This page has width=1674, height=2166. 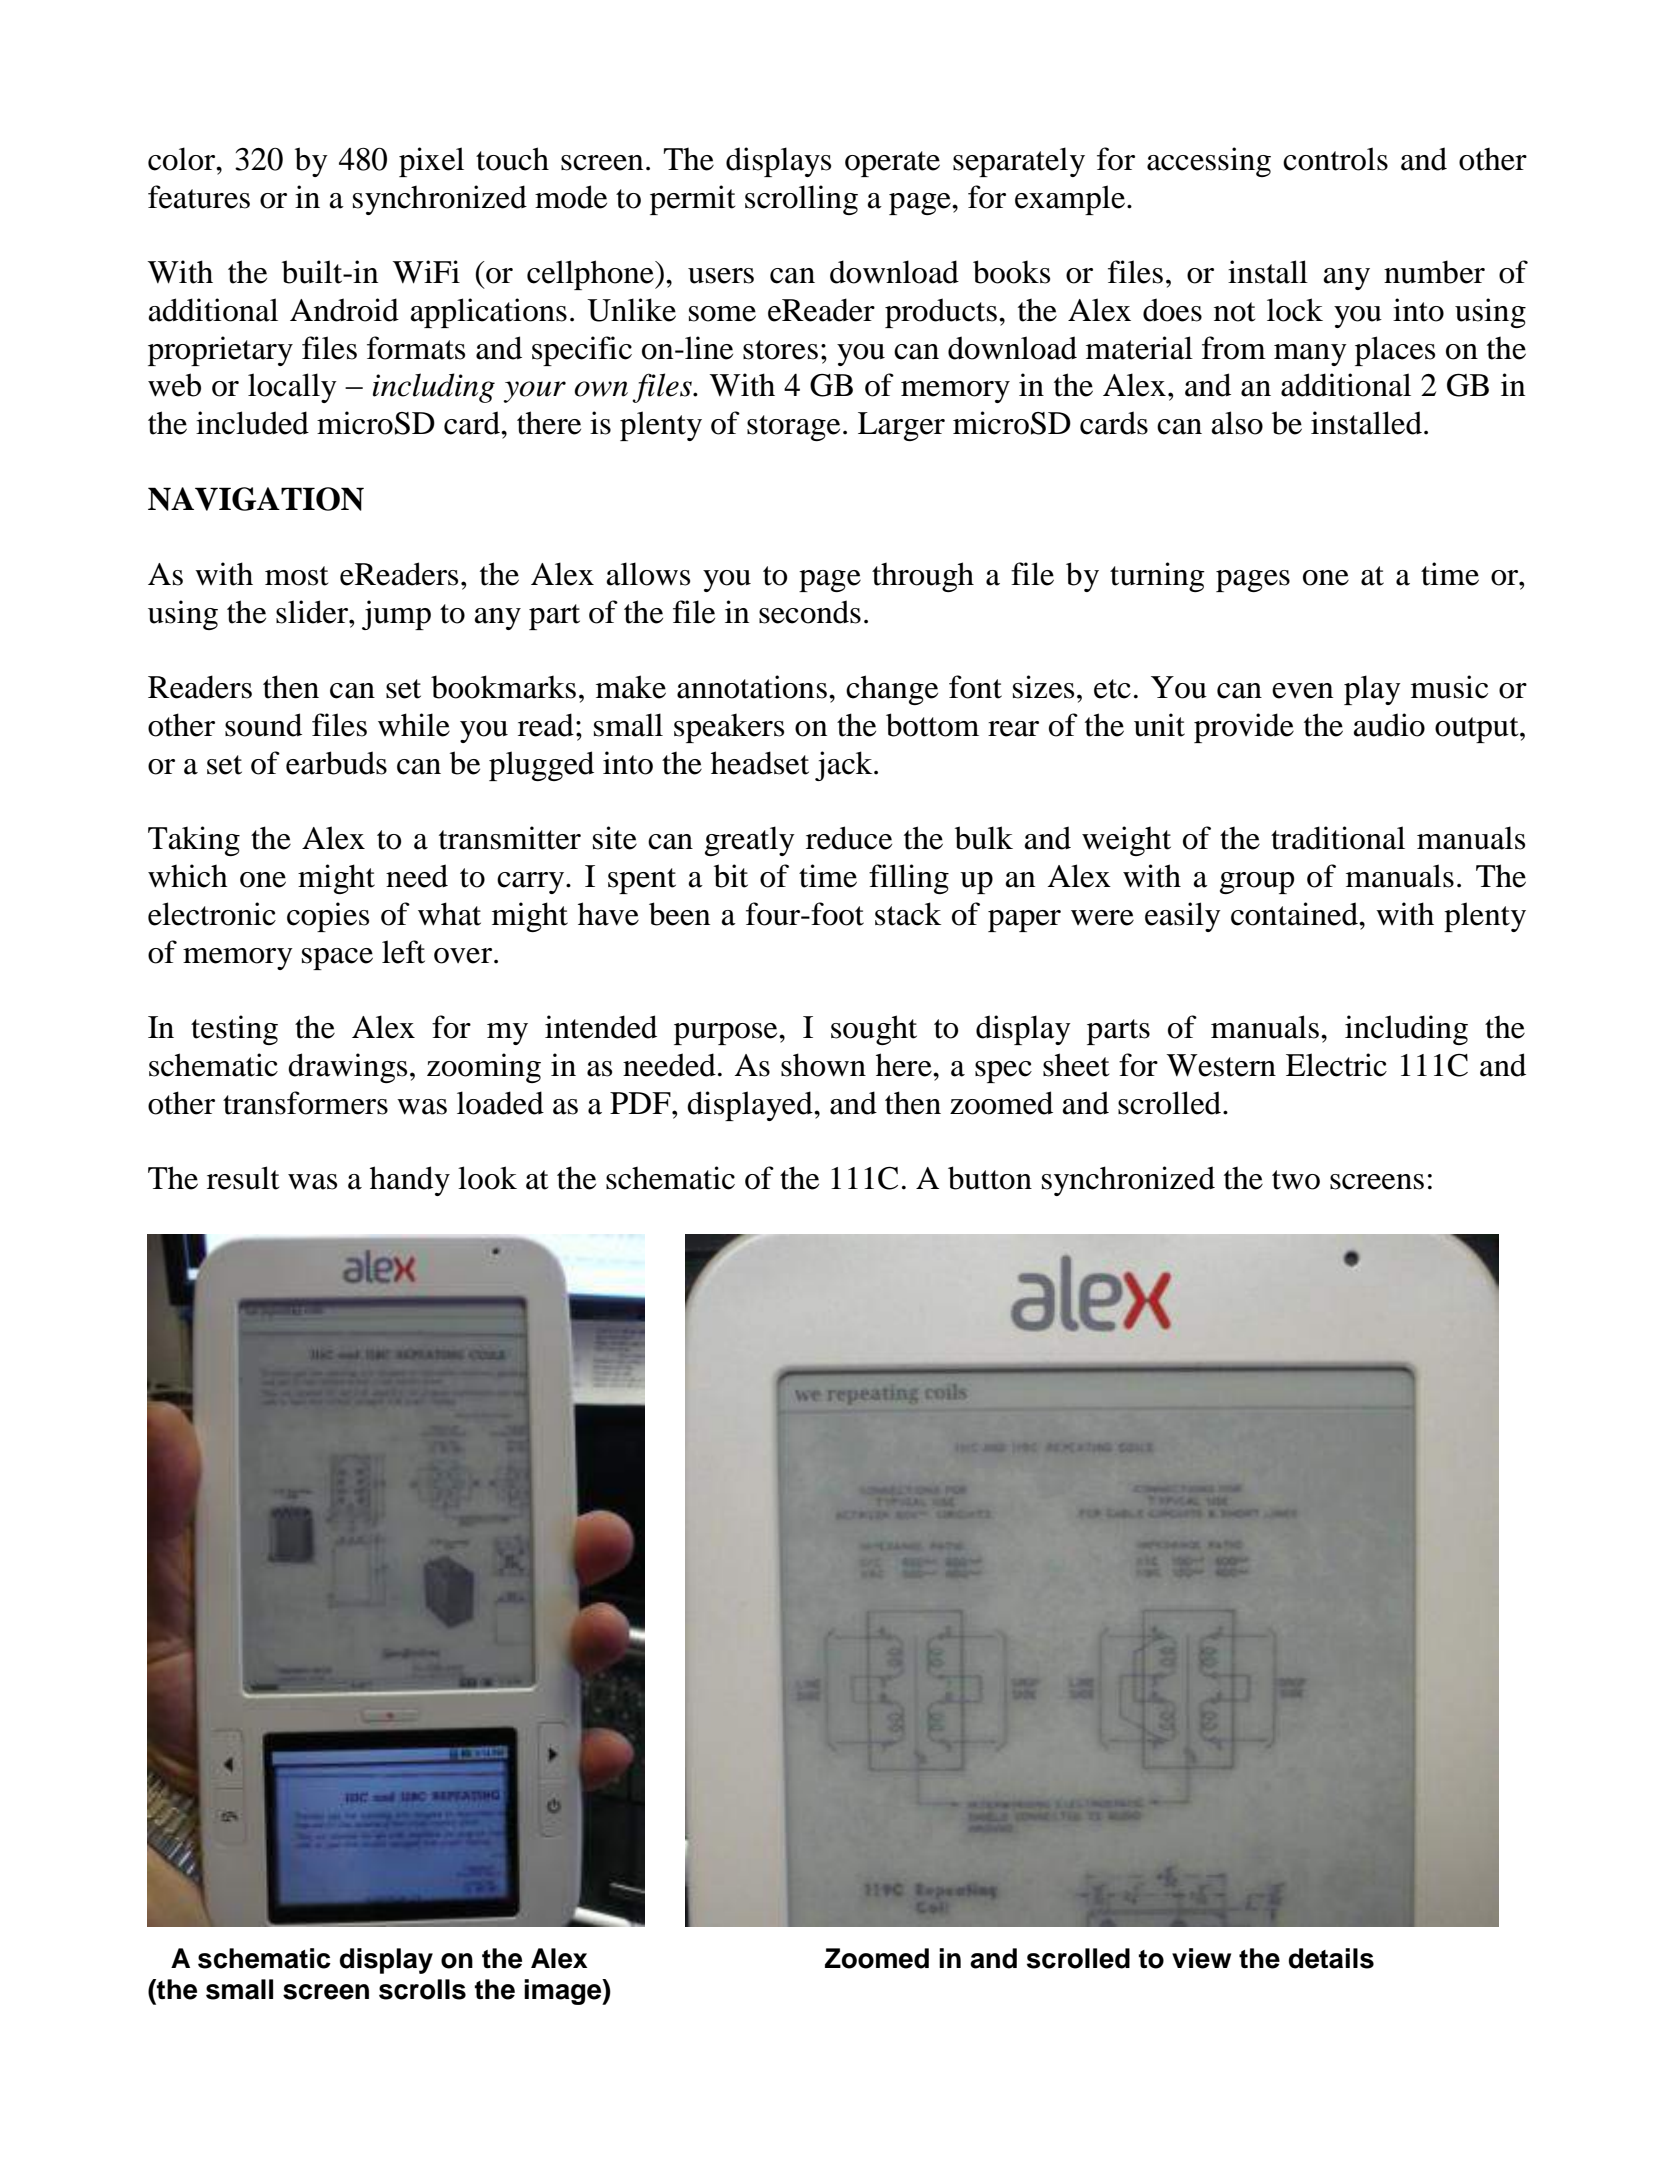 What do you see at coordinates (422, 1989) in the page?
I see `scrolls` at bounding box center [422, 1989].
